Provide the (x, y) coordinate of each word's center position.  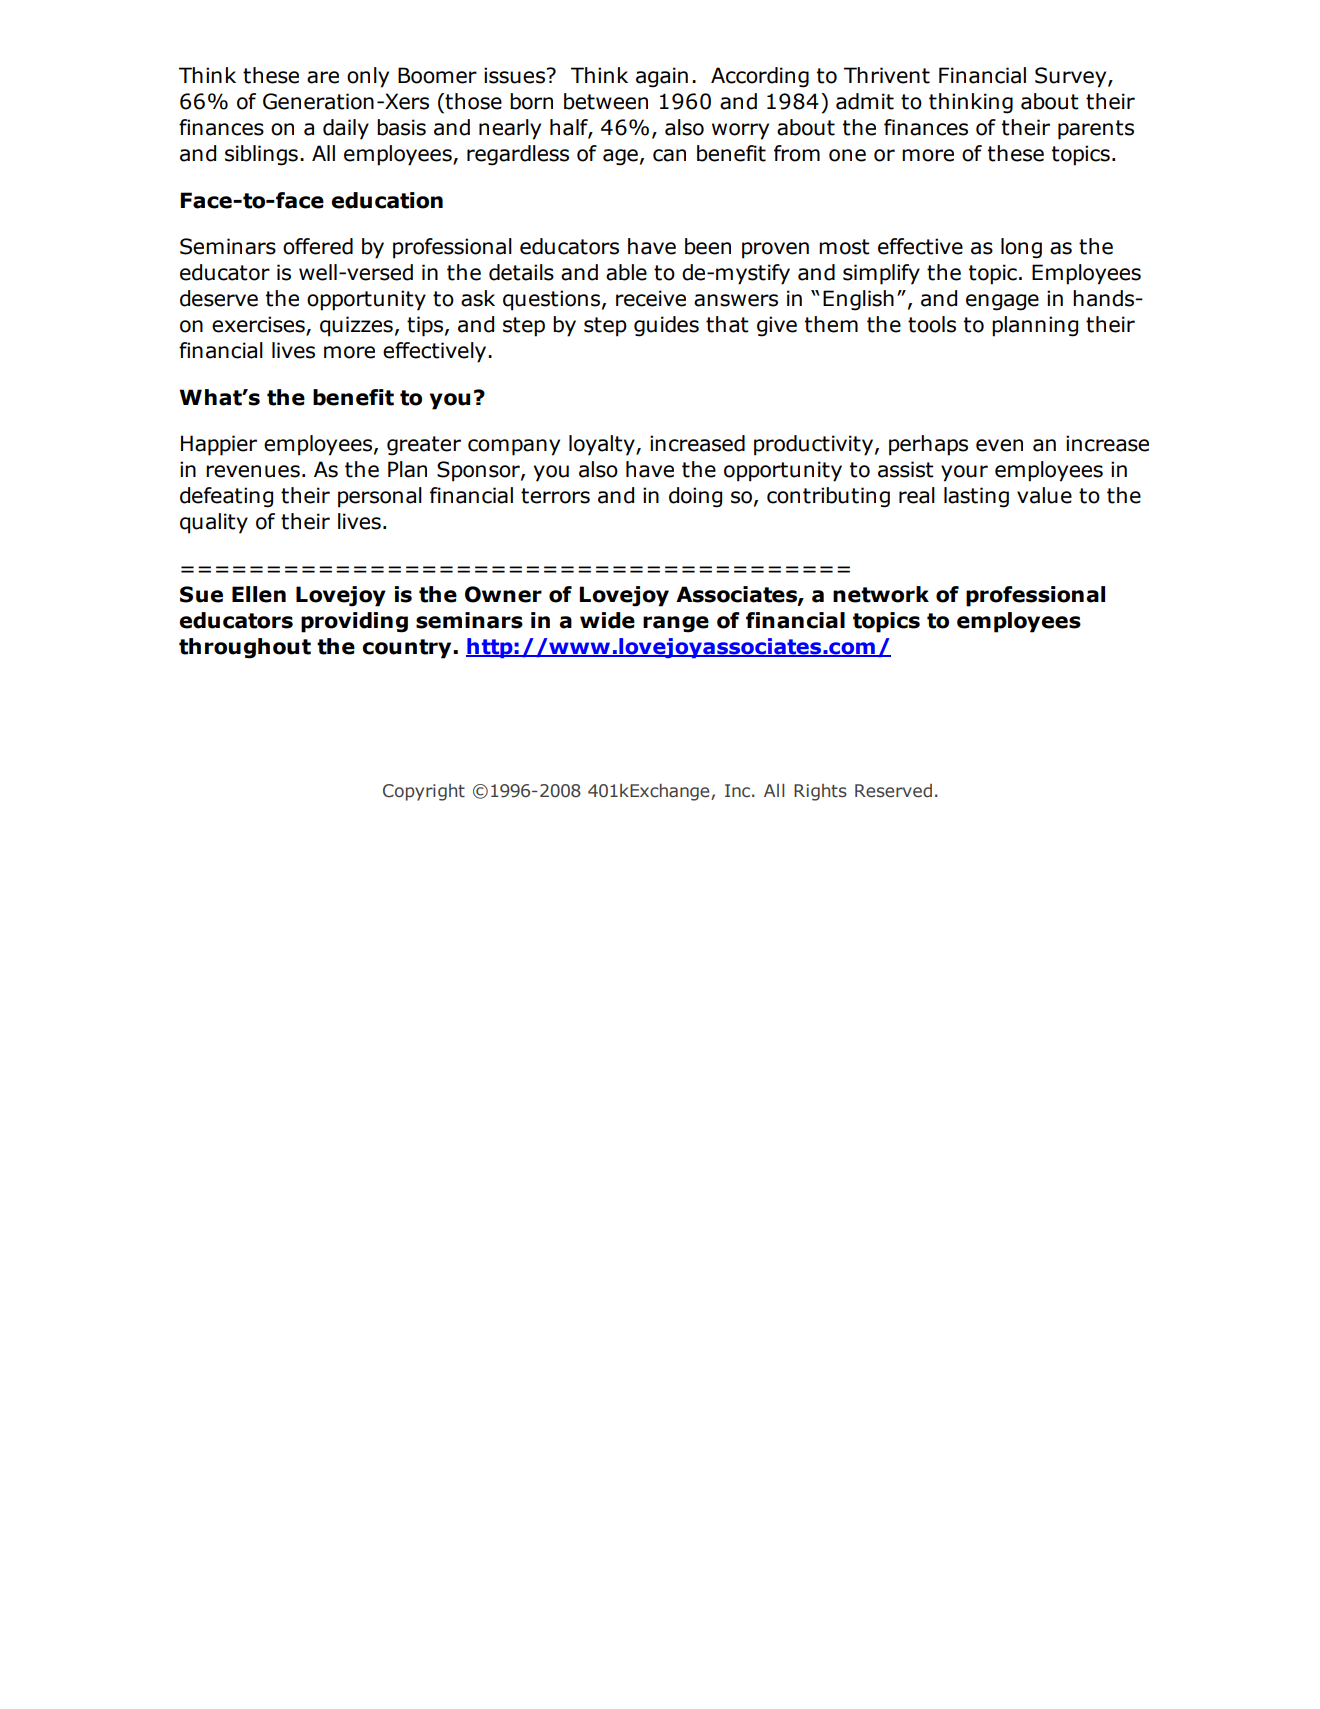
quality (214, 523)
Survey (1072, 77)
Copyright (424, 792)
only (368, 77)
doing (695, 497)
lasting (976, 497)
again (662, 77)
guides (666, 326)
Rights (820, 792)
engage (1002, 302)
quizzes (356, 326)
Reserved (893, 791)
